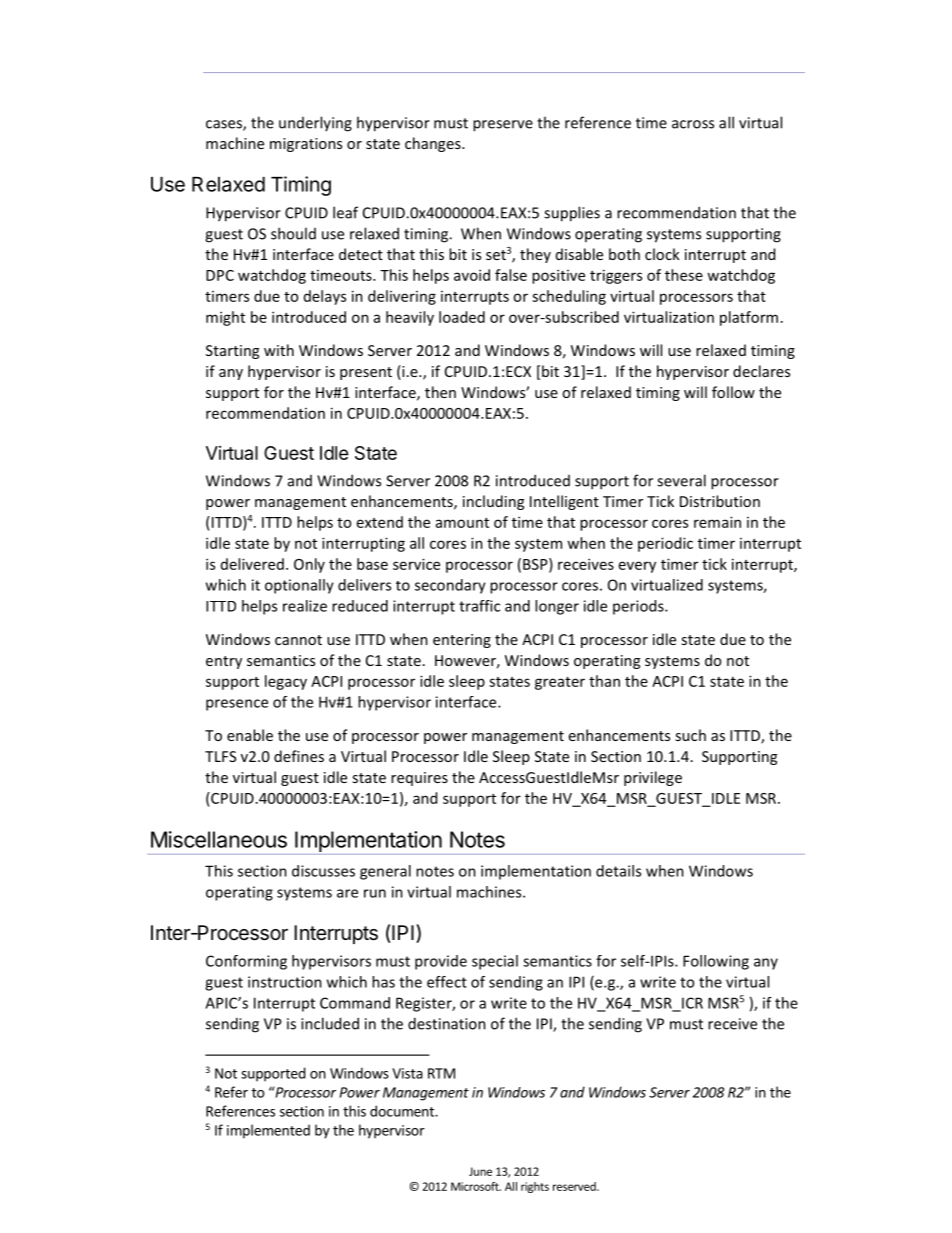 The height and width of the screenshot is (1233, 952). I want to click on entering, so click(462, 641).
